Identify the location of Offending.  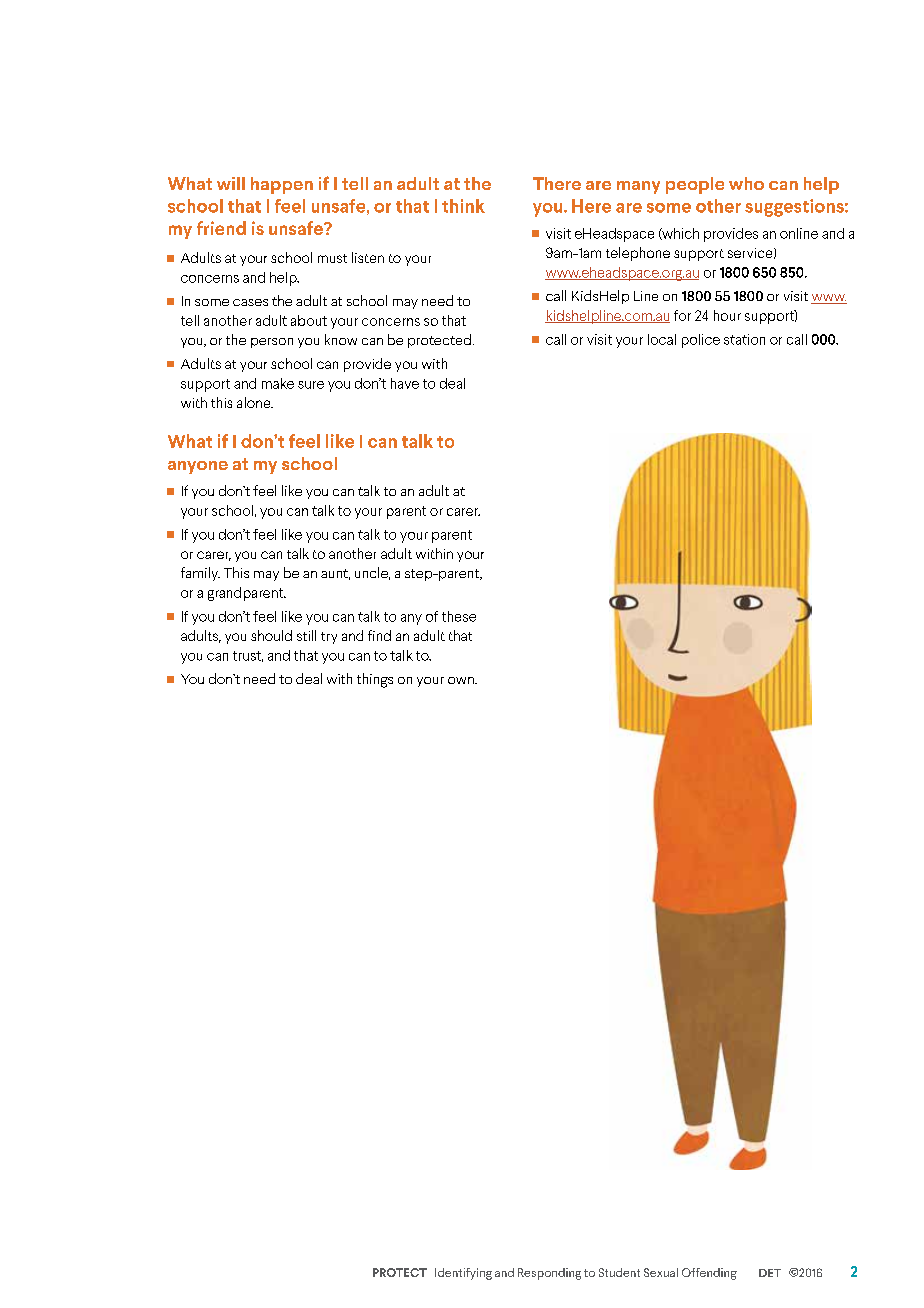
(709, 1274).
